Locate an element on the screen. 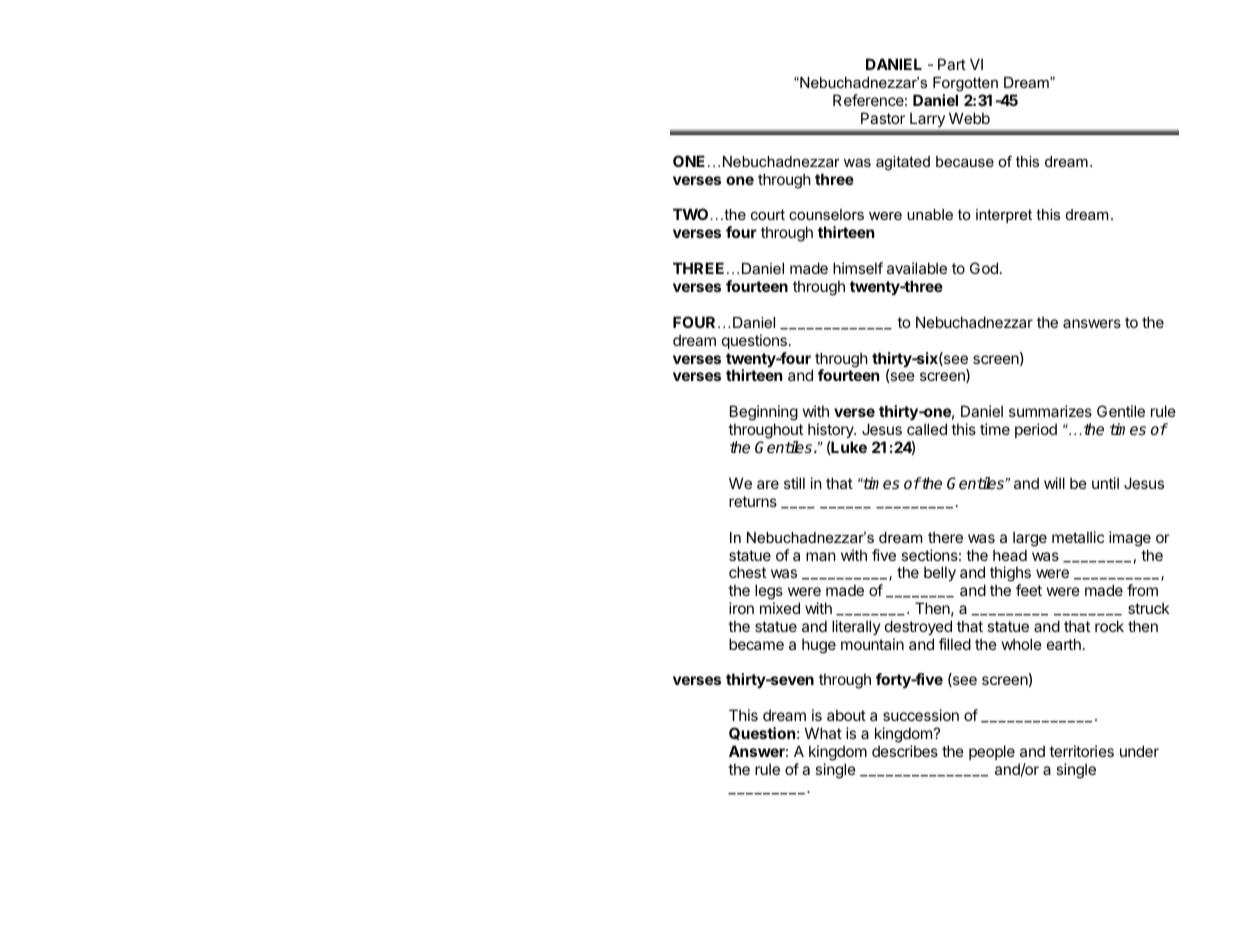  metallic is located at coordinates (1078, 537).
